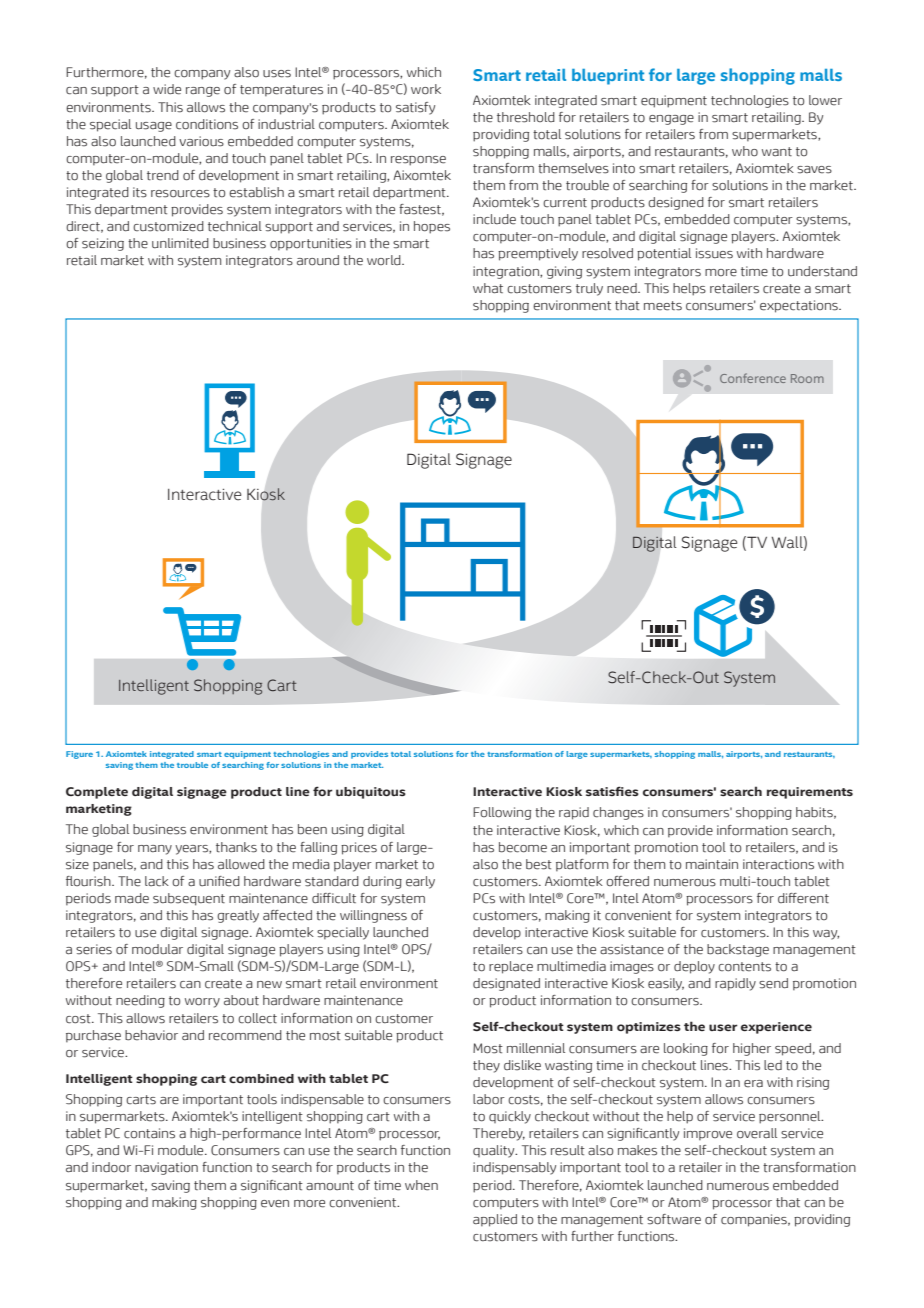 The width and height of the page is (924, 1308). I want to click on overall, so click(757, 1133).
